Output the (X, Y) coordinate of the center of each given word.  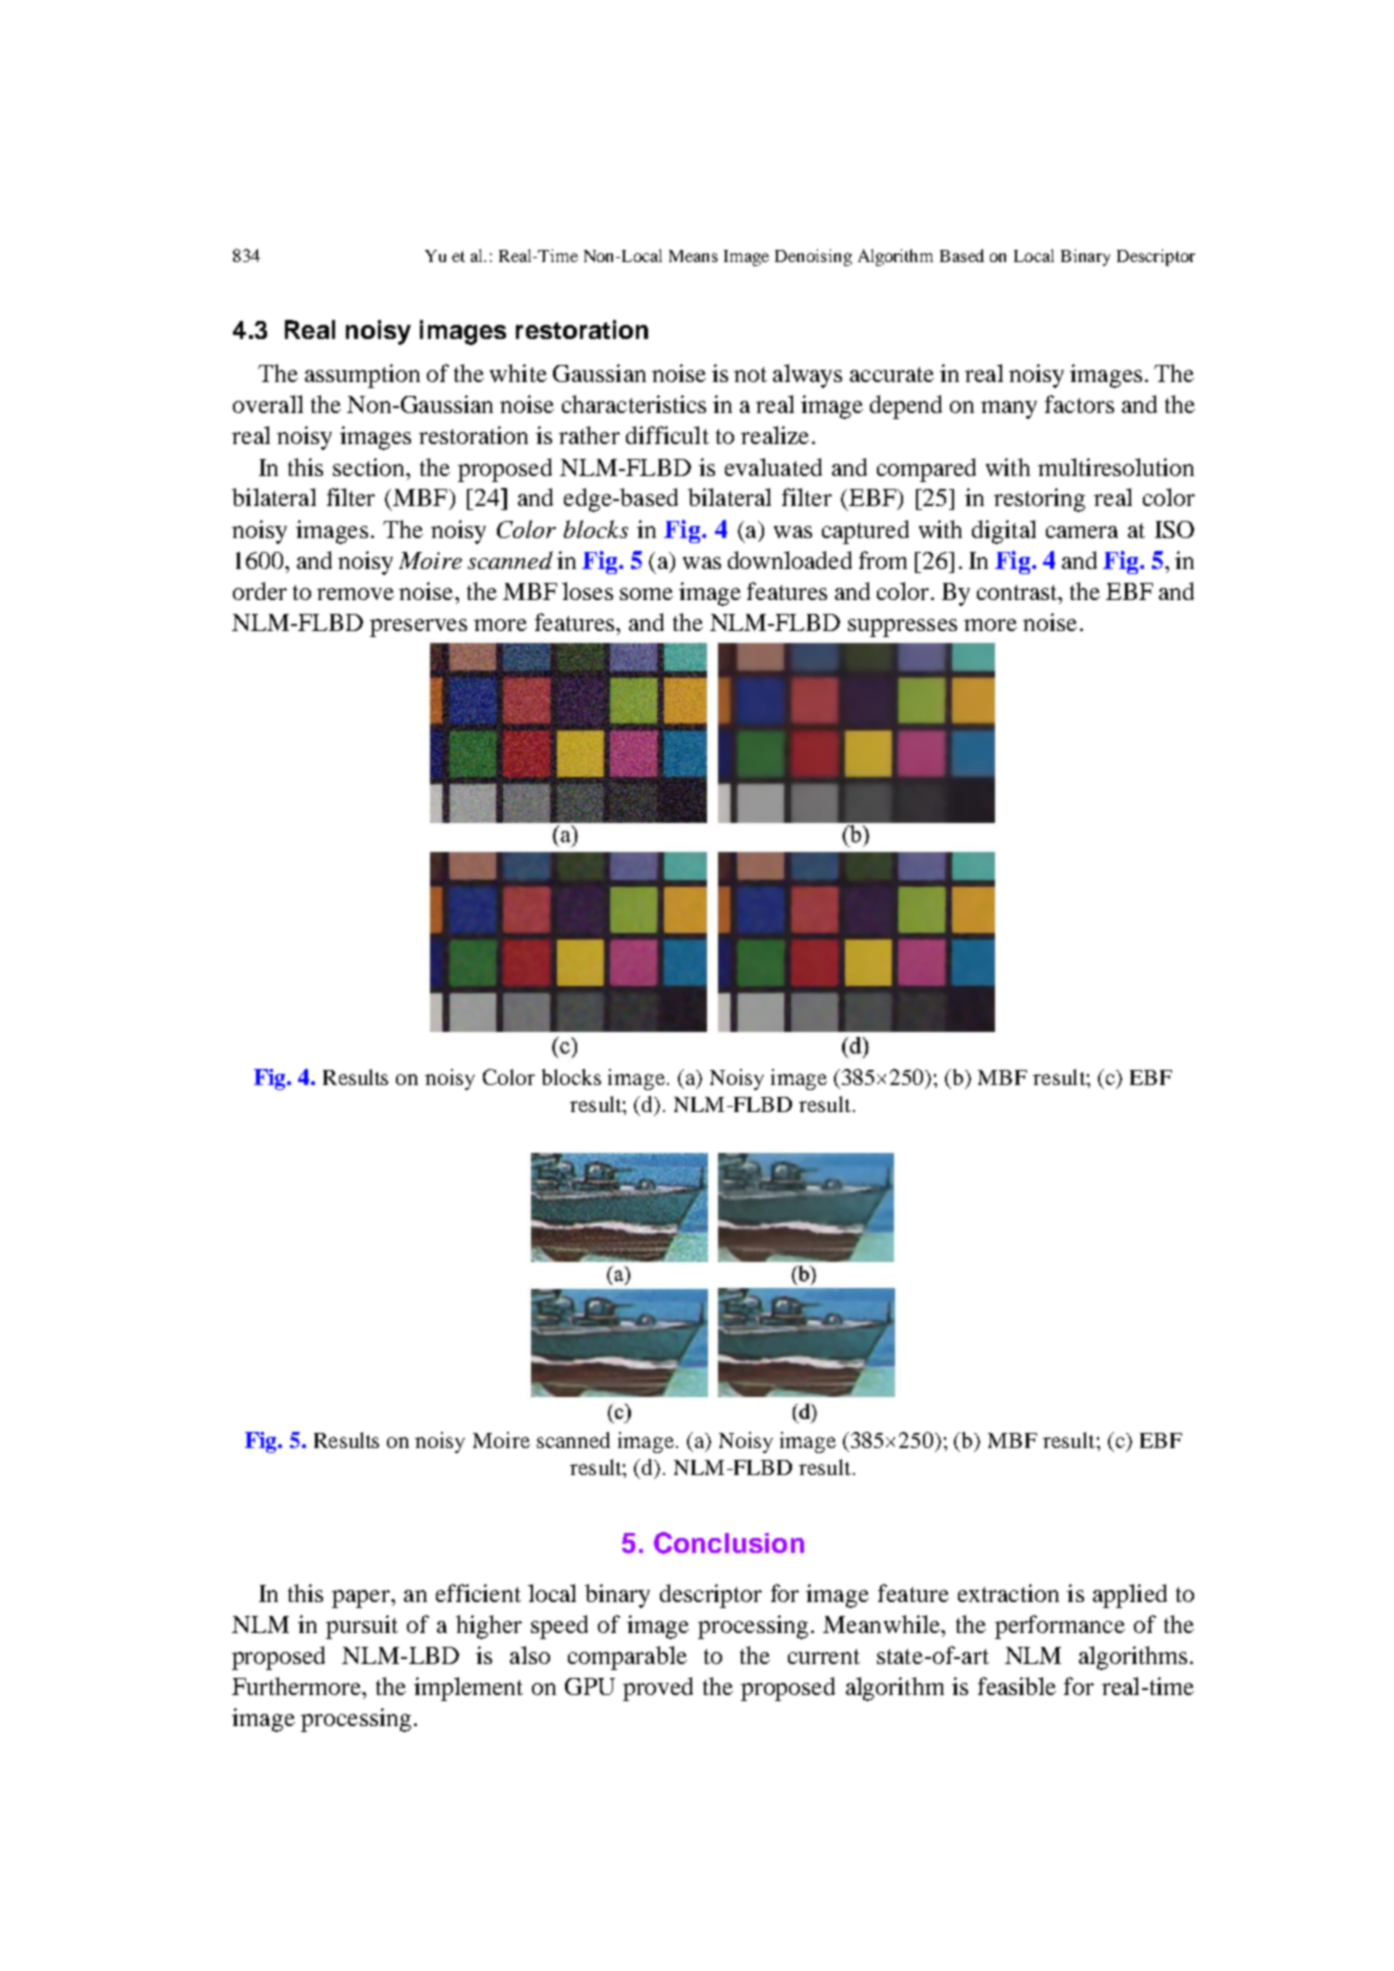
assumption (362, 376)
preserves (418, 628)
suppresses (902, 628)
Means (693, 256)
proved (658, 1689)
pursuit (362, 1627)
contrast (1018, 592)
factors (1079, 404)
